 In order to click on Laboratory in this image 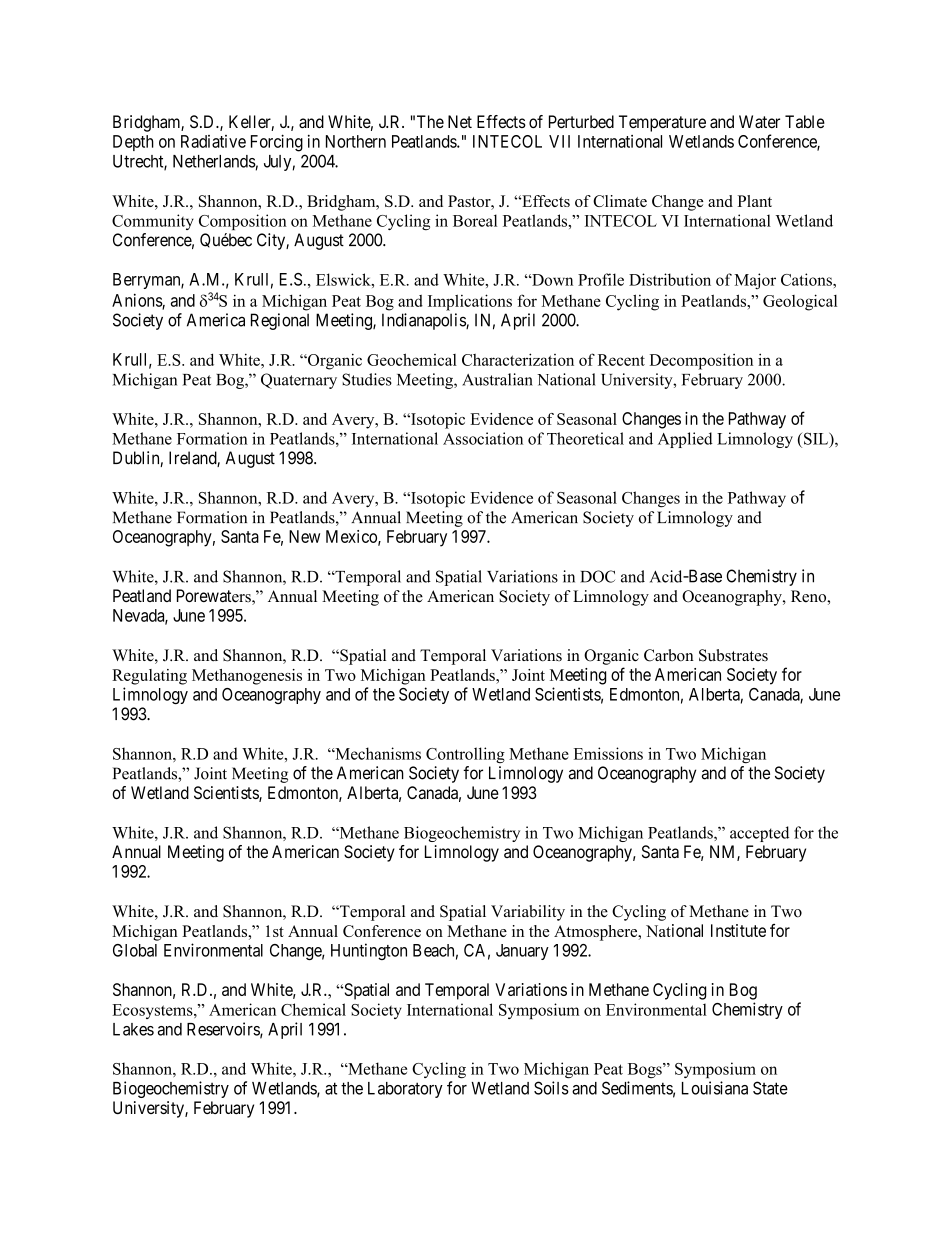, I will do `click(405, 1090)`.
